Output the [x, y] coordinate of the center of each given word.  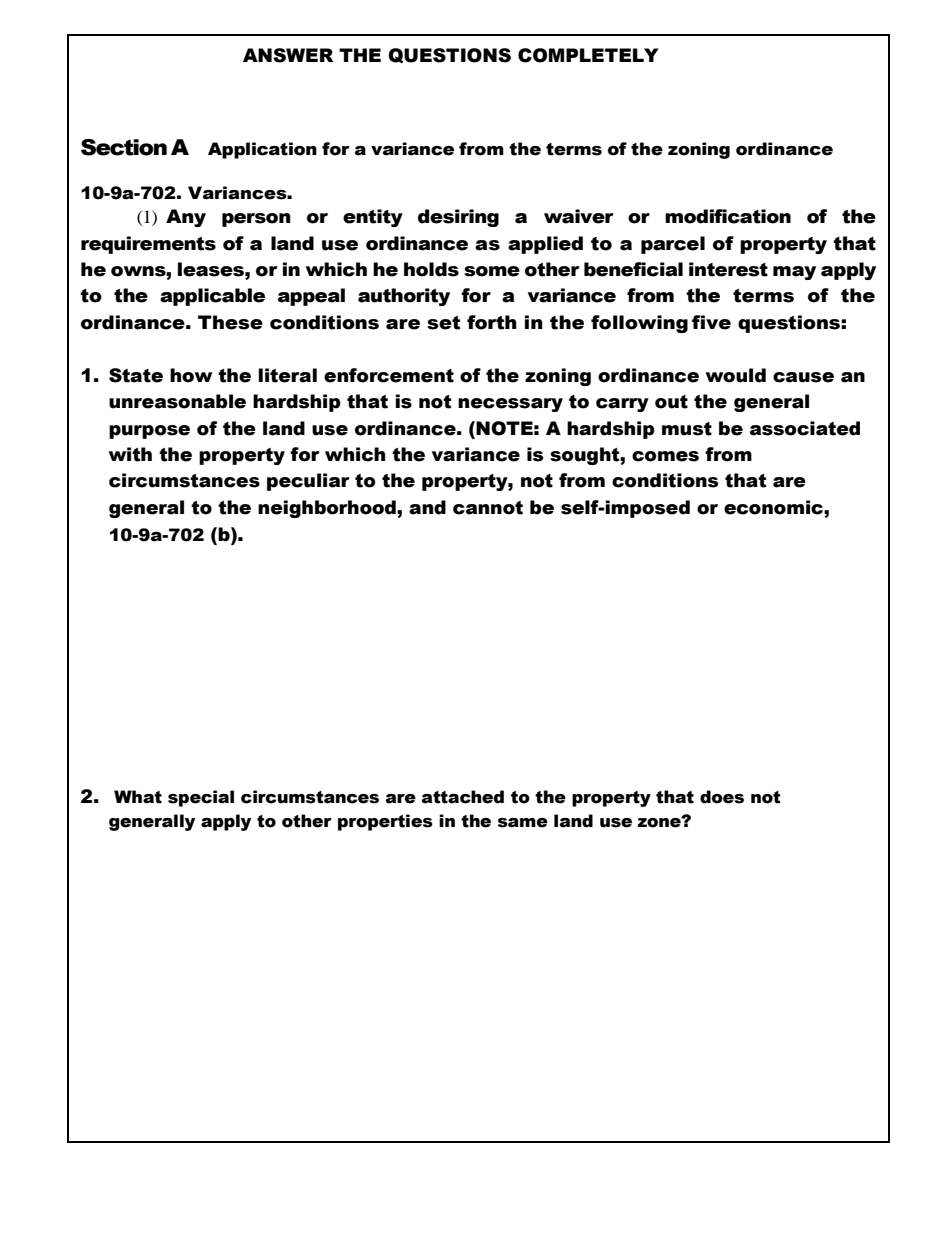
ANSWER [288, 55]
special [201, 798]
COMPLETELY [588, 55]
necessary [510, 405]
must [687, 429]
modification [728, 216]
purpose [149, 432]
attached [463, 797]
